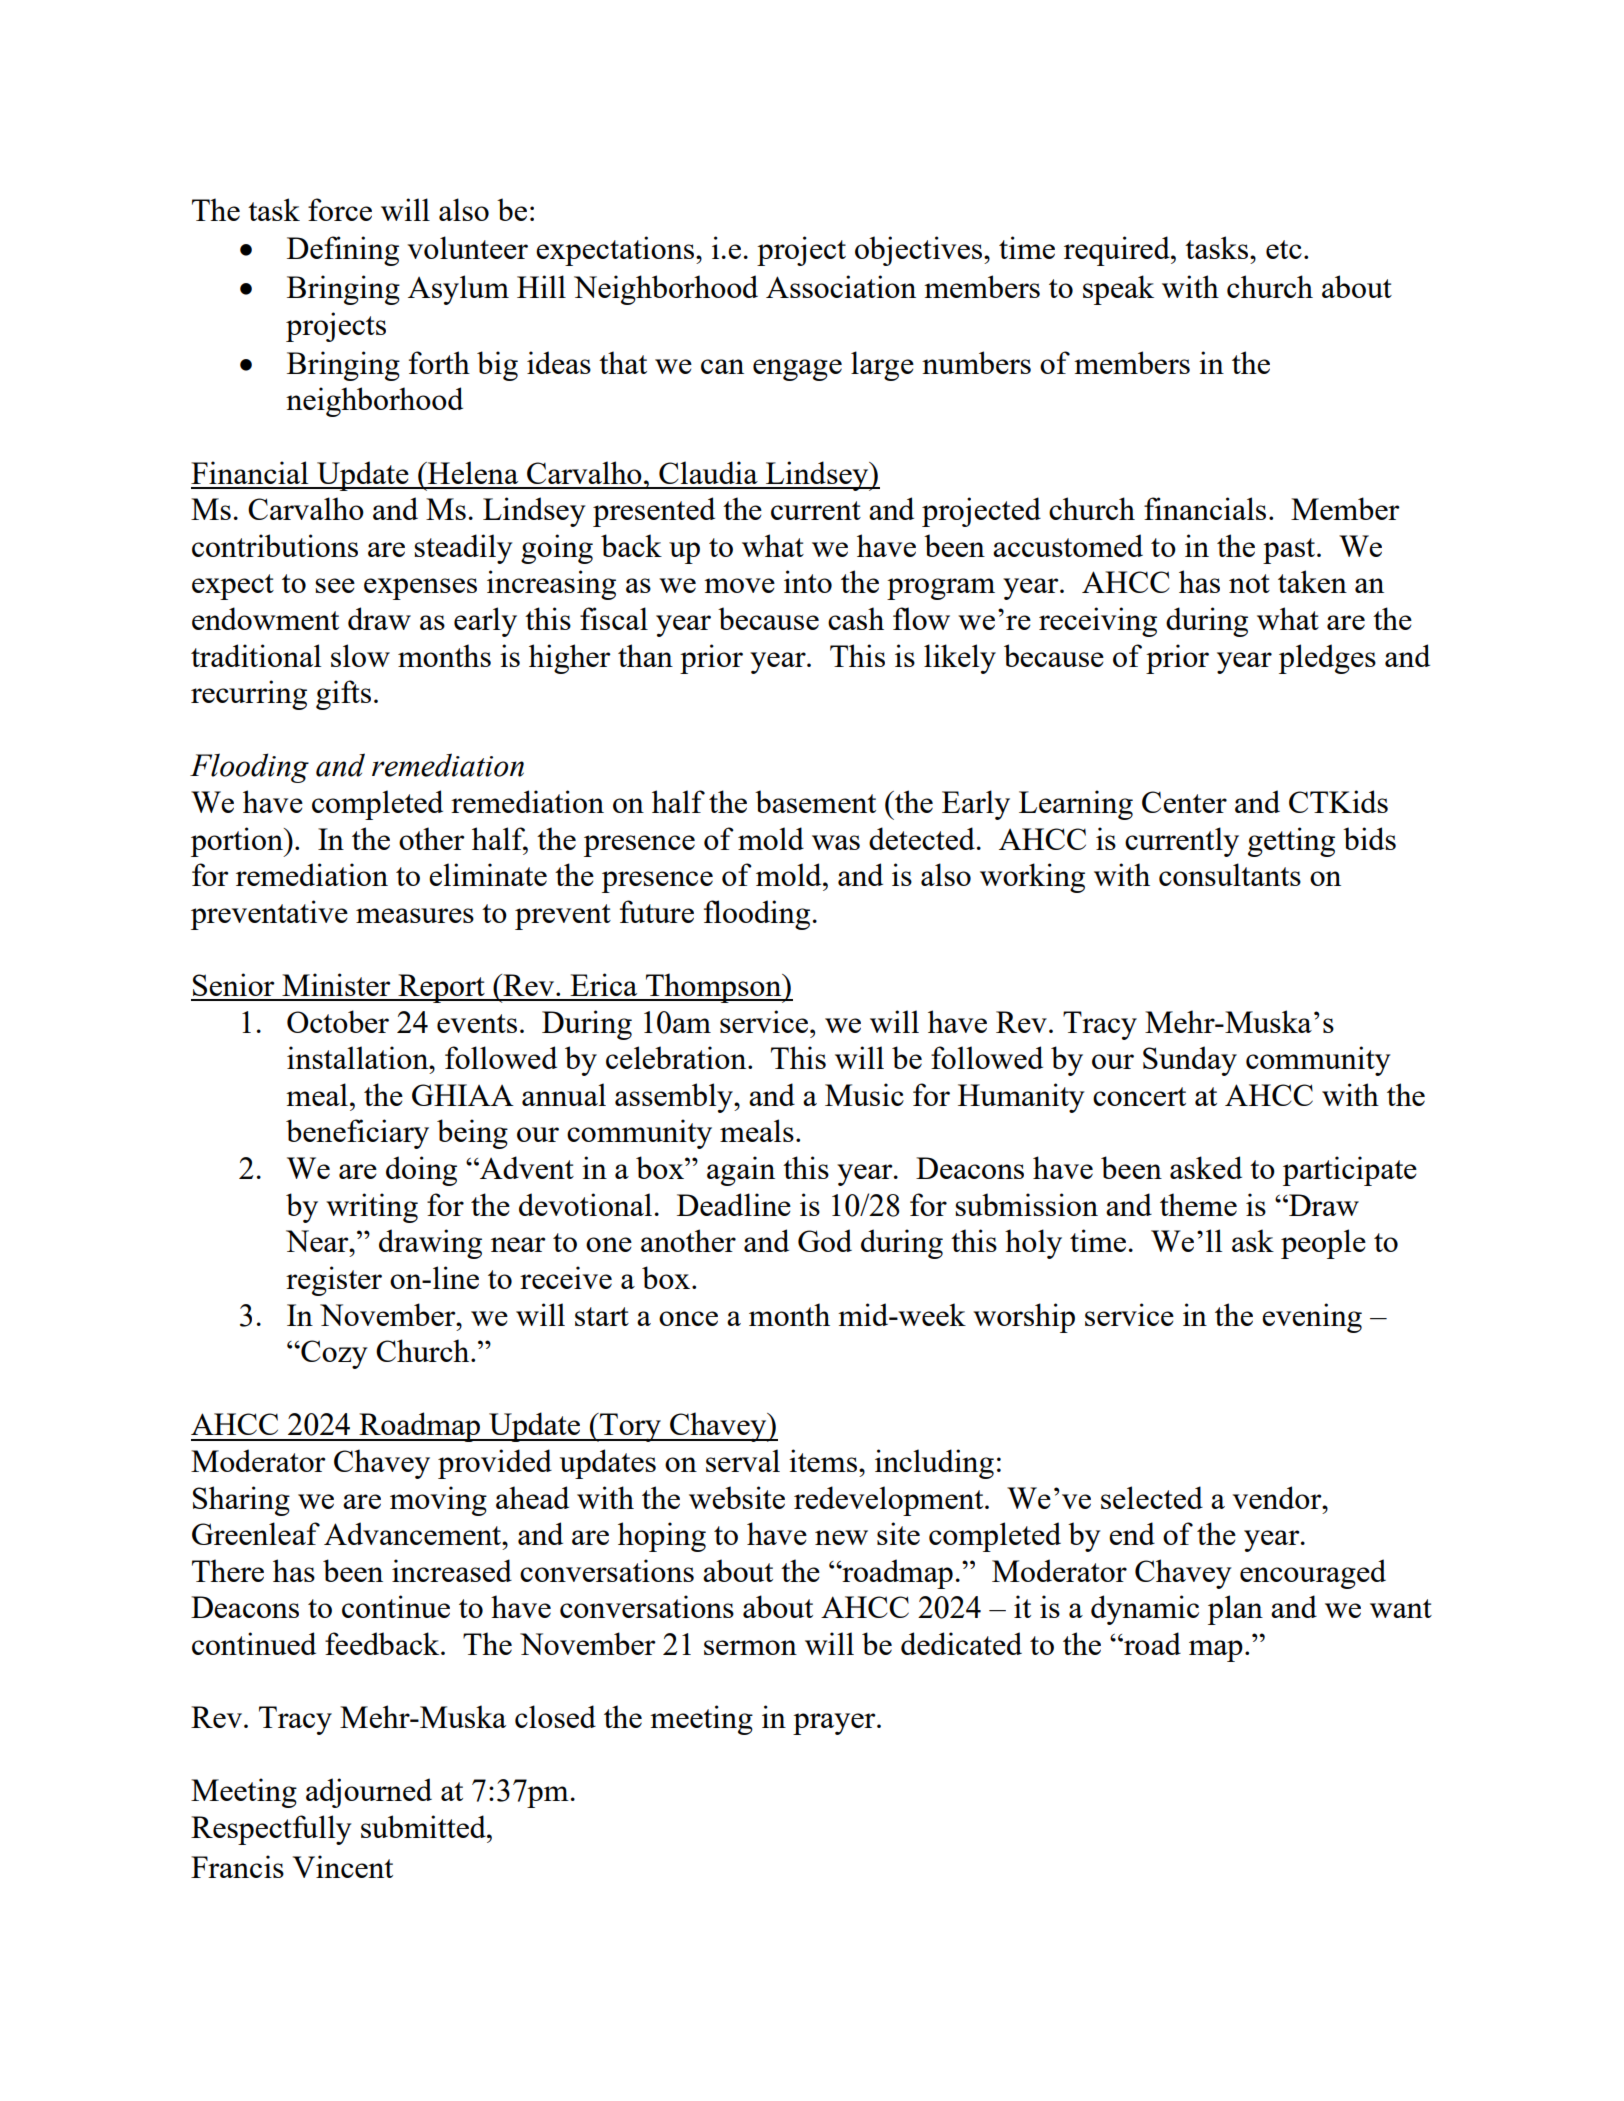 The image size is (1624, 2101). Describe the element at coordinates (1290, 551) in the image. I see `past` at that location.
